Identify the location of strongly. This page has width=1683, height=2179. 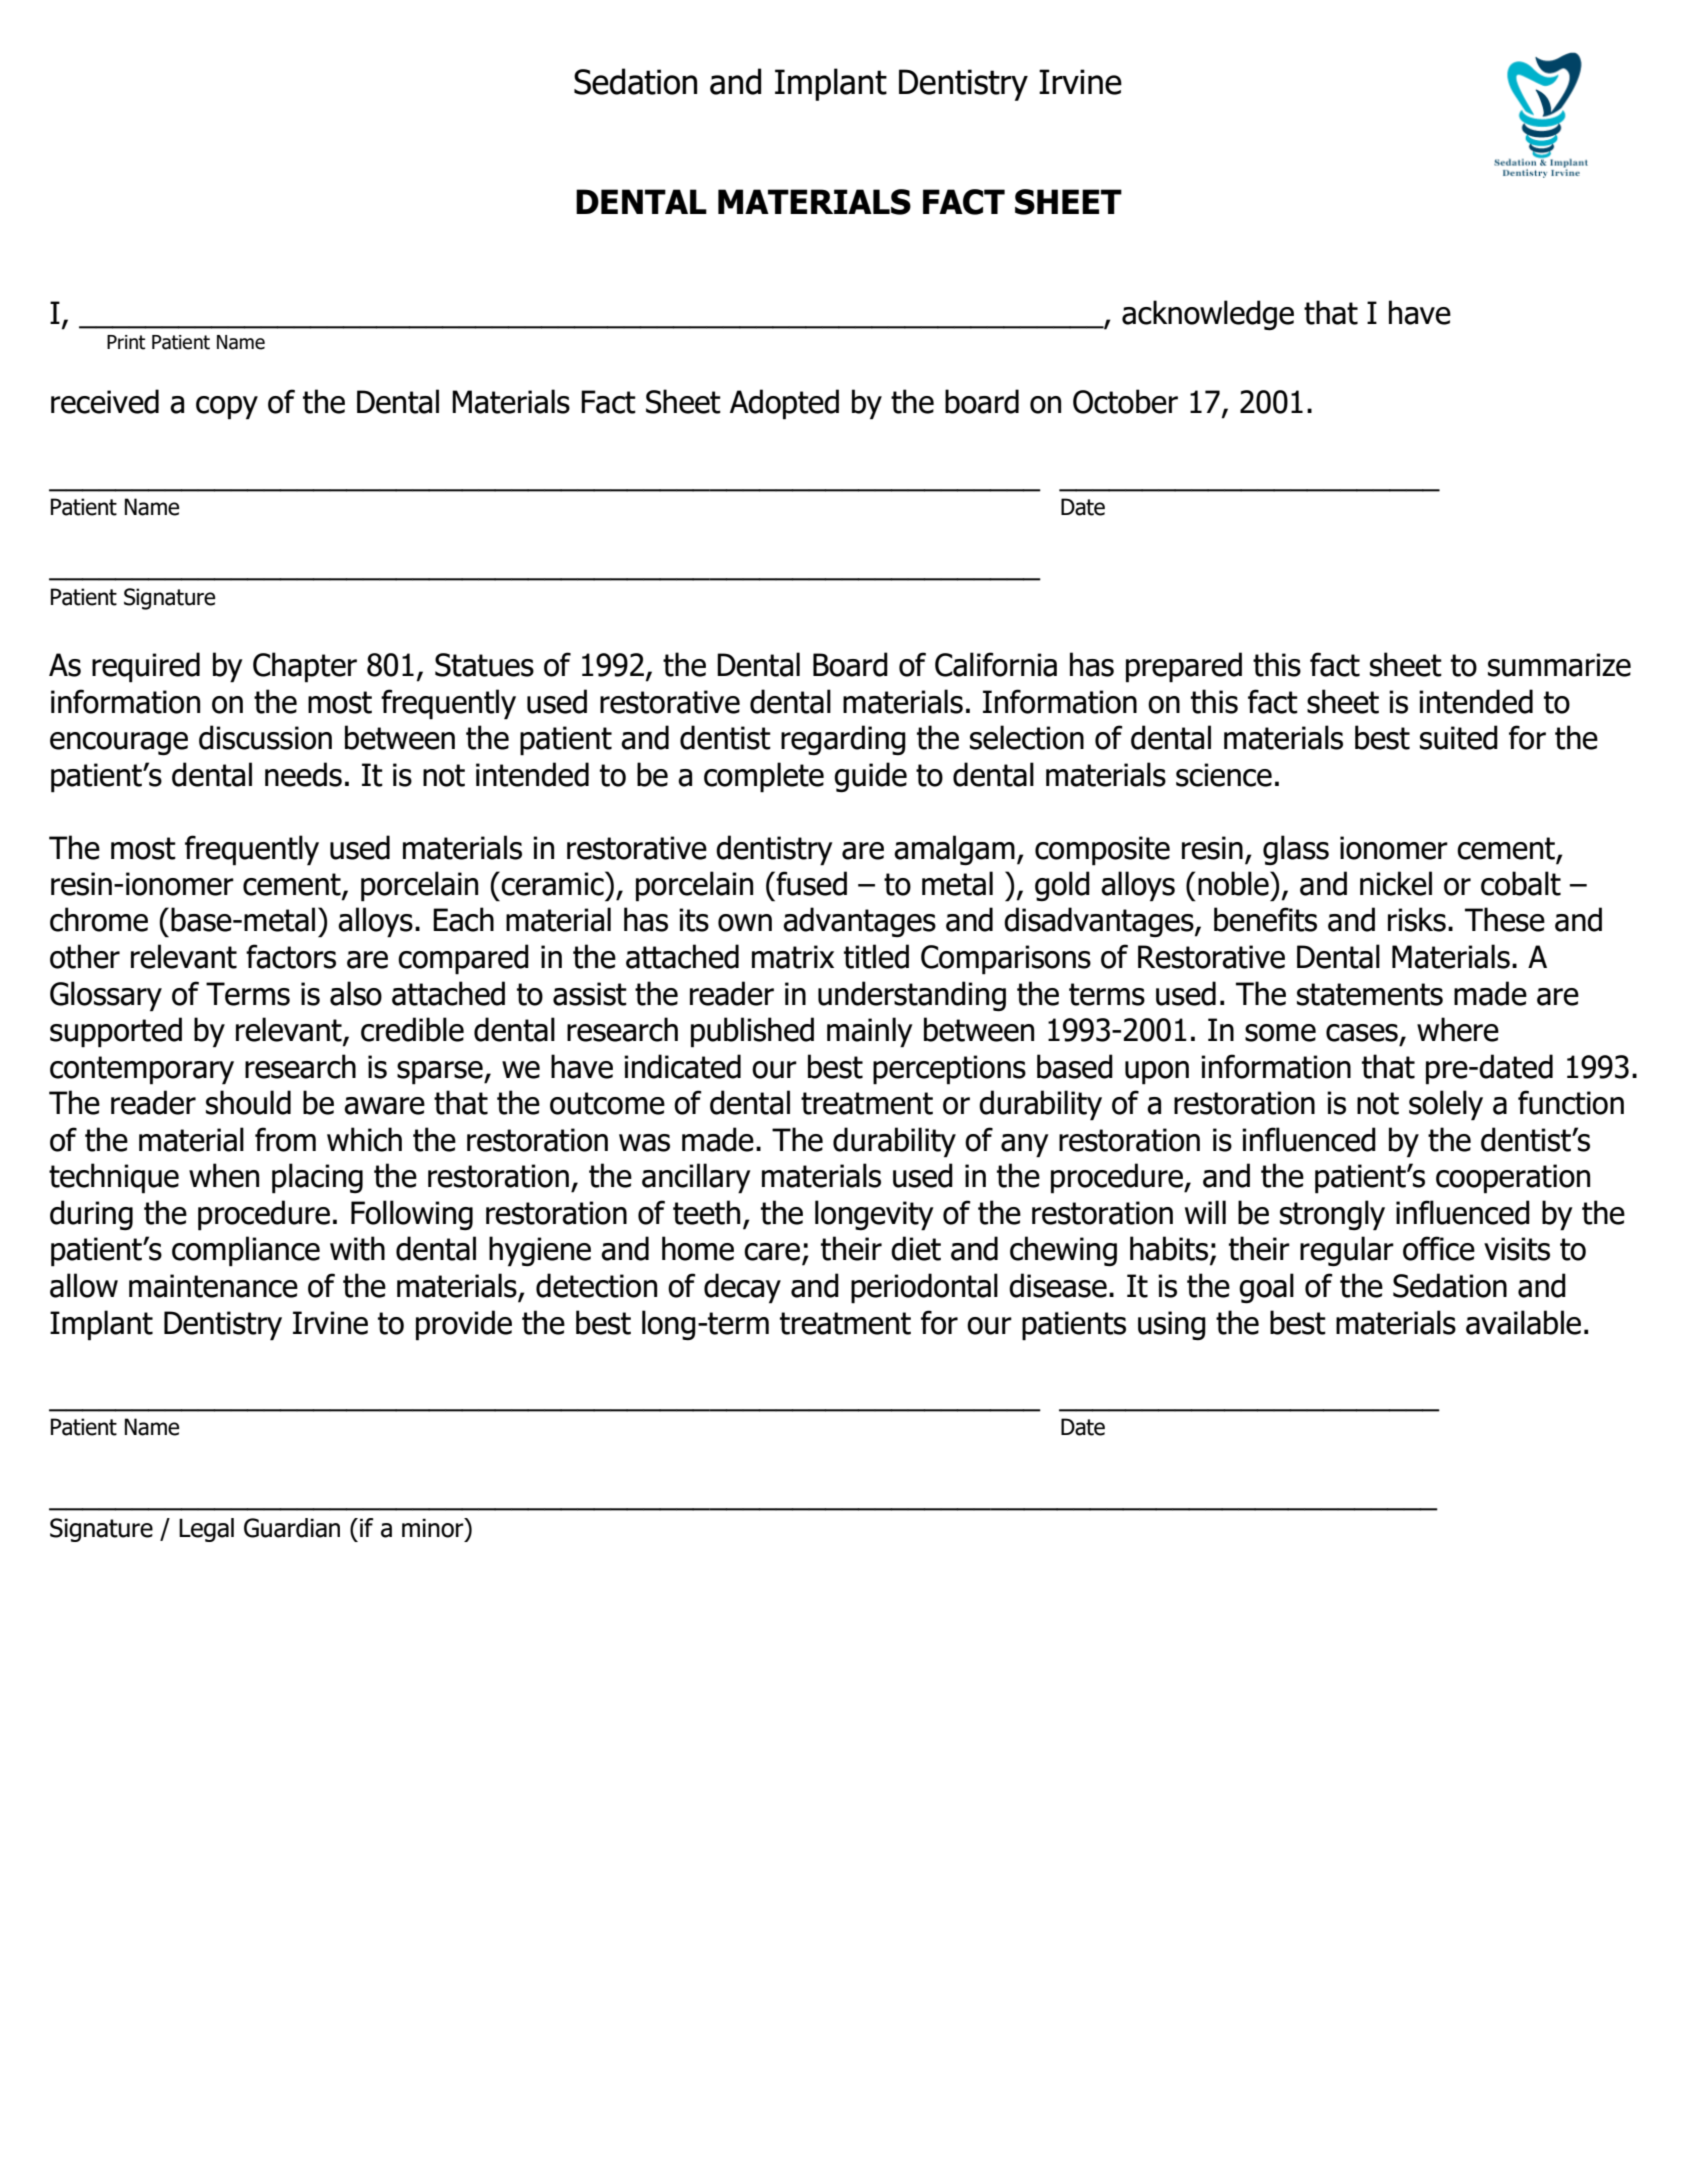
(1332, 1215).
